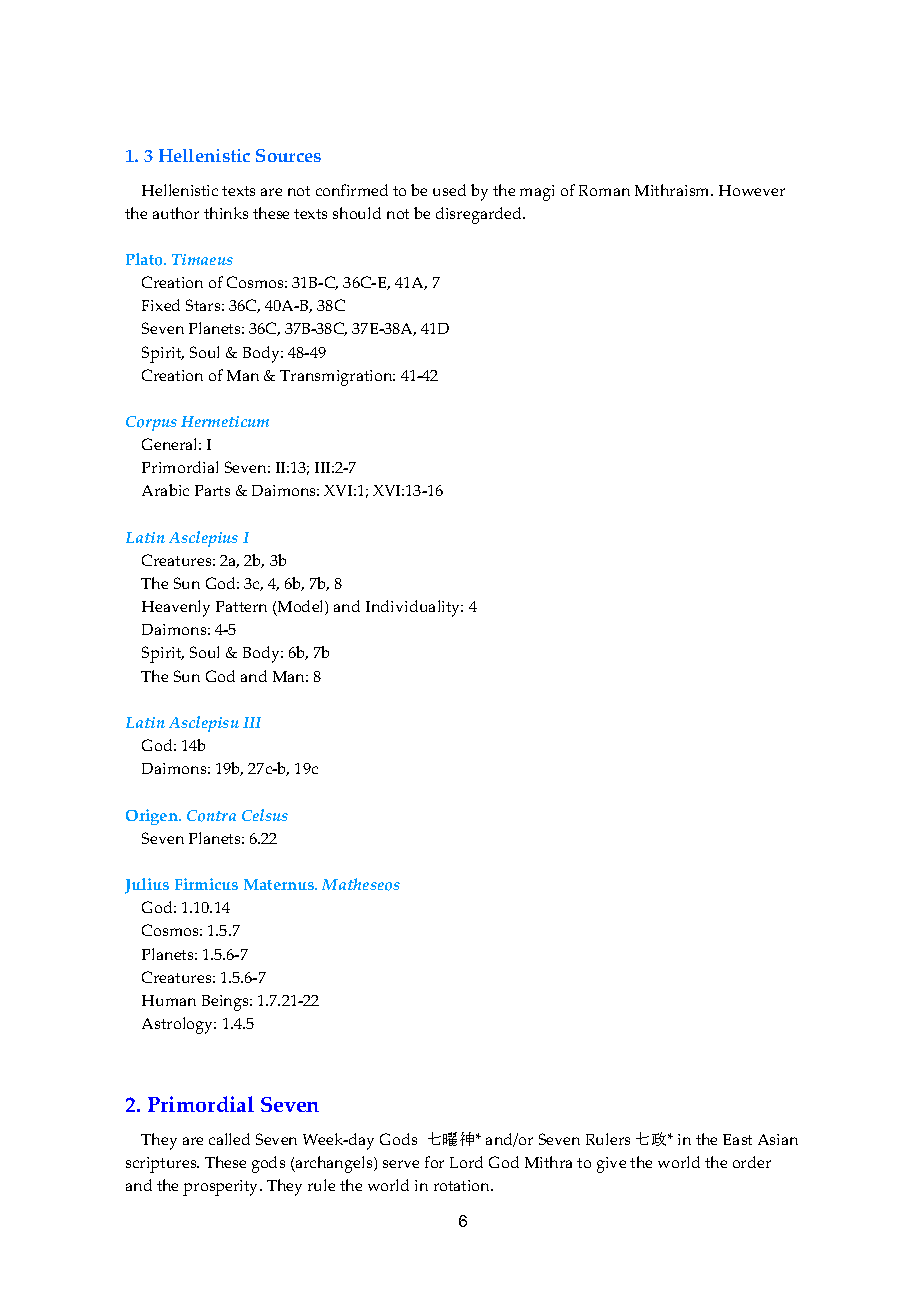 The image size is (924, 1308). I want to click on thinks, so click(226, 213).
